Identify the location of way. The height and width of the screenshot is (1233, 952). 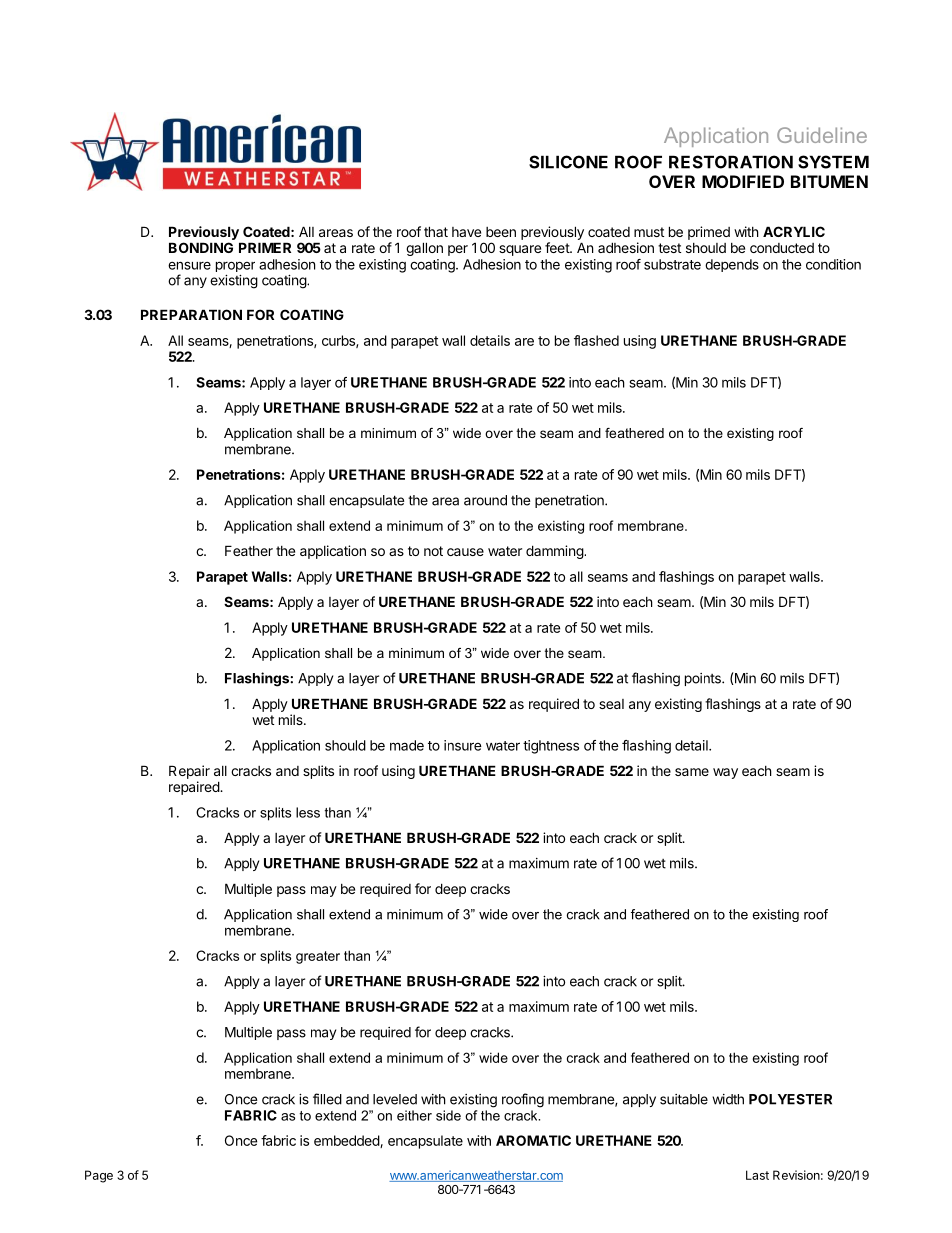
(725, 773).
